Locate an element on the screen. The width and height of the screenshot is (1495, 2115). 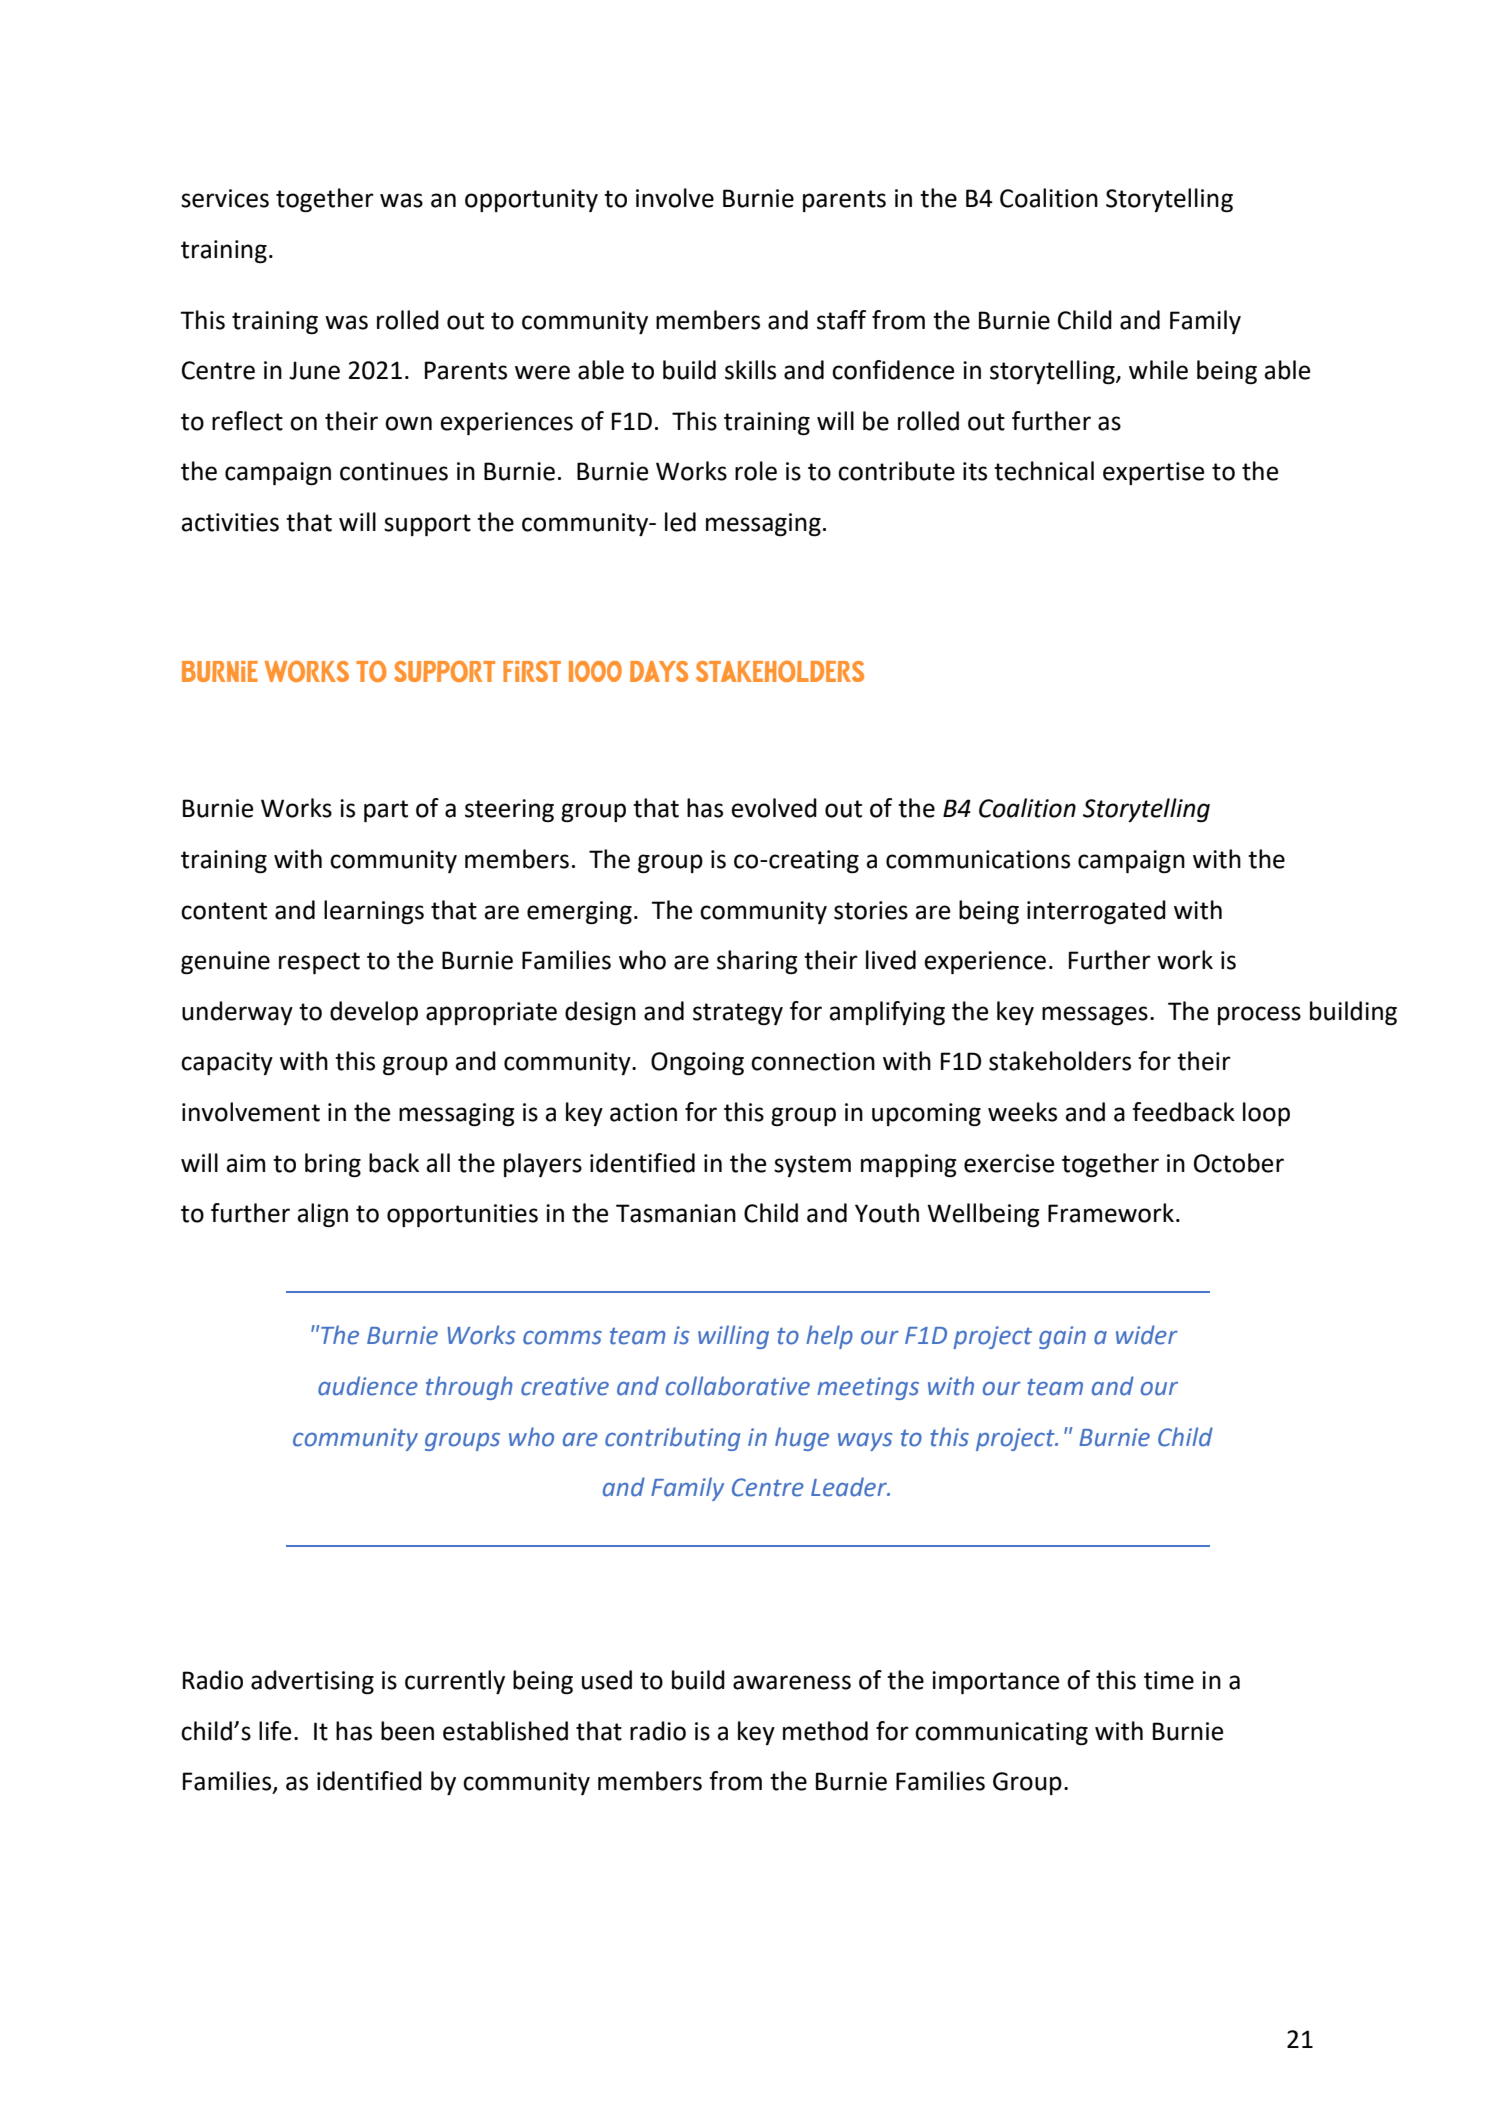
respect is located at coordinates (319, 963).
